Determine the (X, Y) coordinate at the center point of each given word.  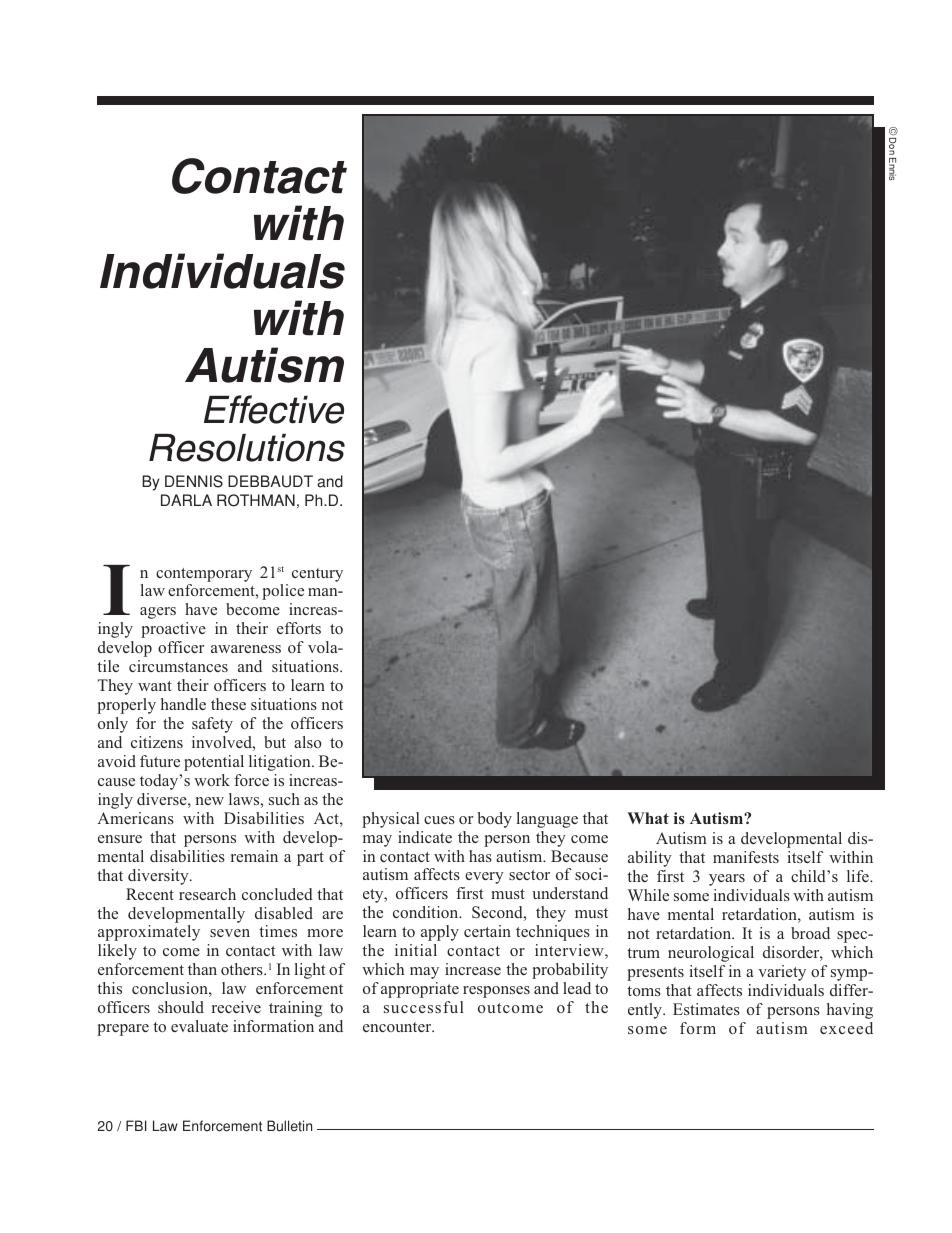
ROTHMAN (256, 500)
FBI (136, 1125)
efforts (299, 628)
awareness (246, 649)
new (210, 801)
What (648, 818)
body (495, 820)
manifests (746, 857)
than (202, 969)
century (317, 575)
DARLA (186, 500)
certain (487, 931)
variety (782, 973)
